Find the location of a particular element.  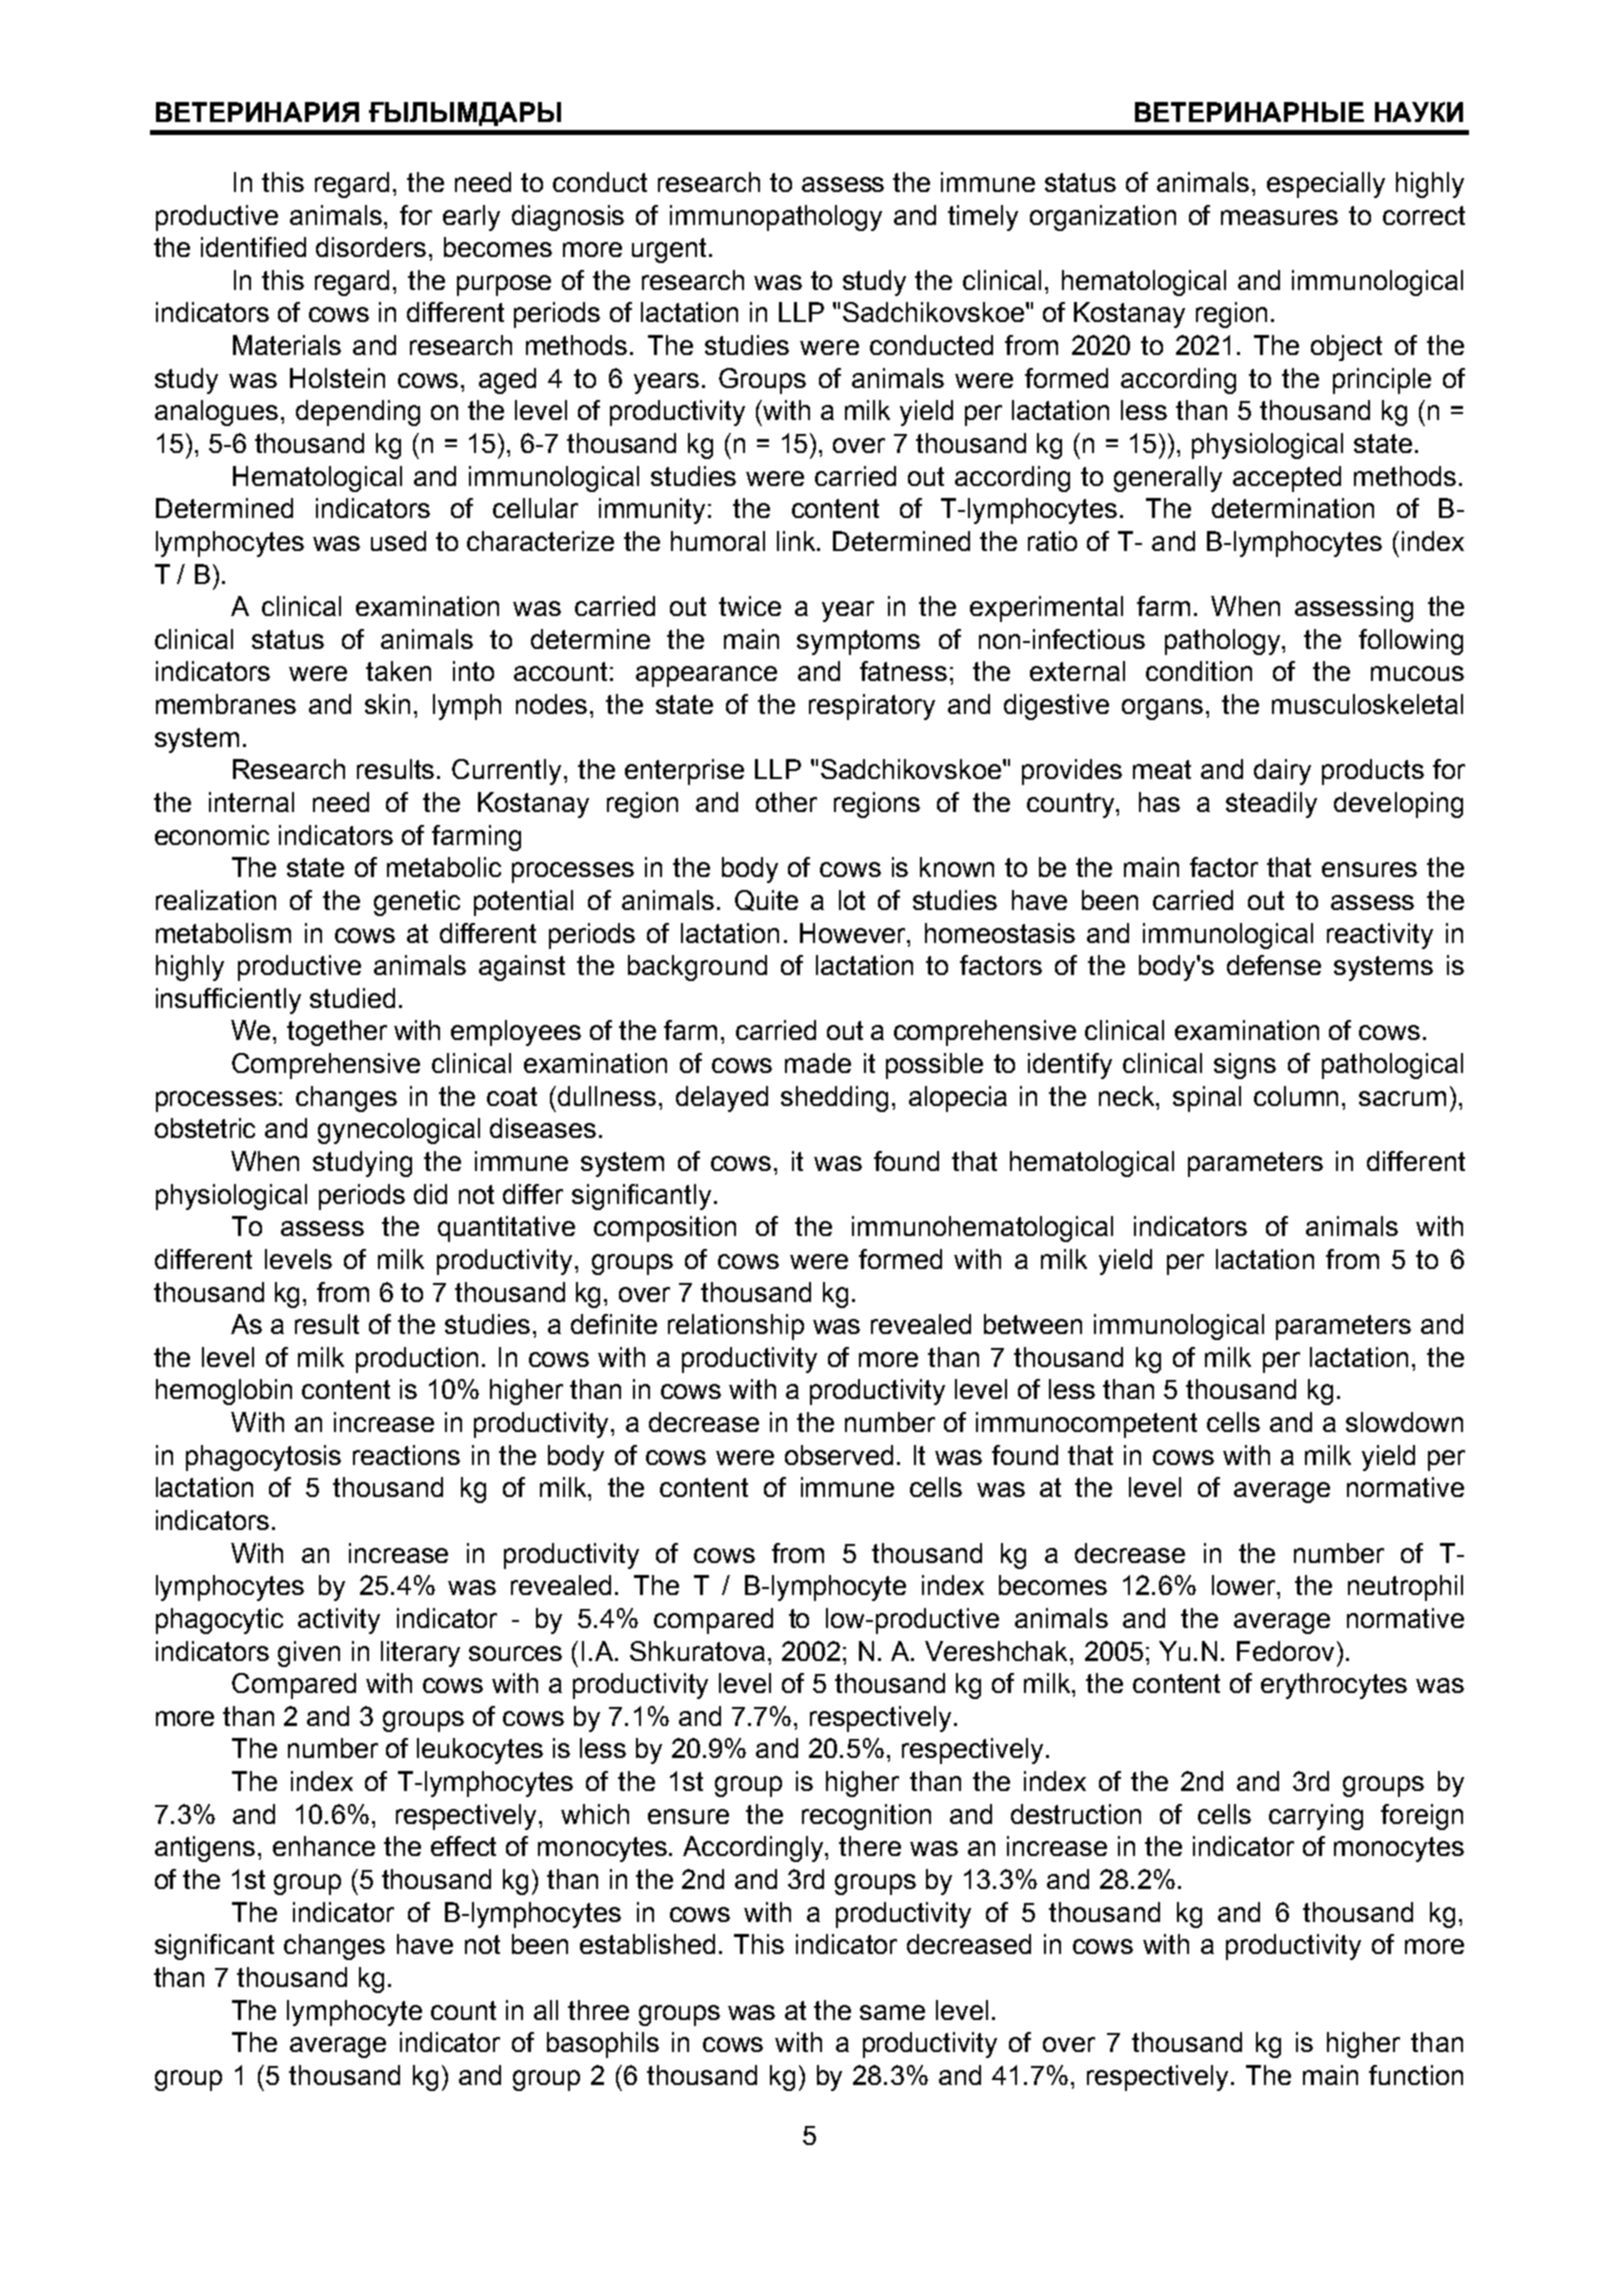

metabolic is located at coordinates (444, 867).
